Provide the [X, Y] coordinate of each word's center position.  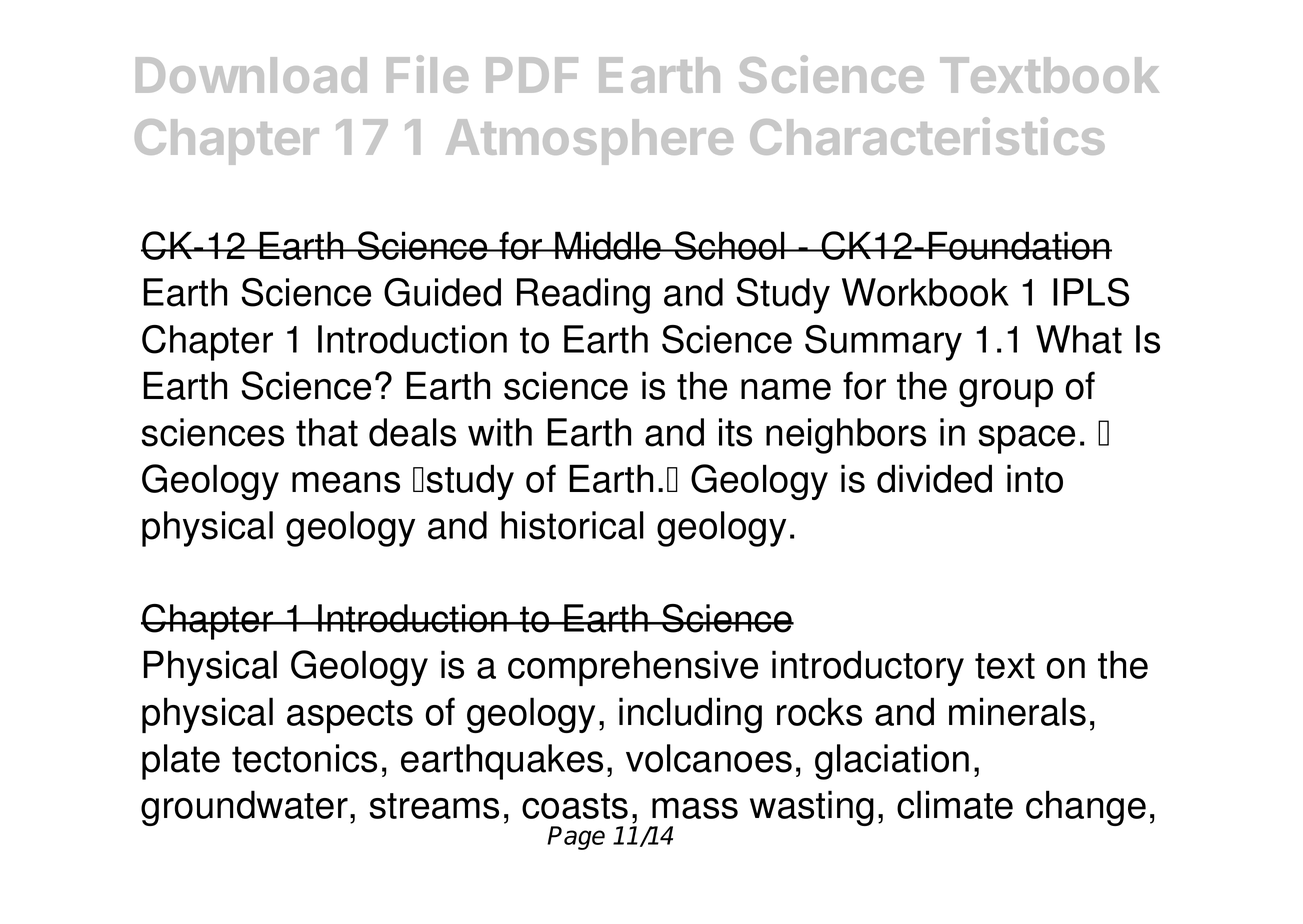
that [327, 432]
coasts [575, 806]
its [735, 432]
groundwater [244, 808]
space [1026, 439]
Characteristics [927, 136]
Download [251, 75]
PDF [532, 75]
